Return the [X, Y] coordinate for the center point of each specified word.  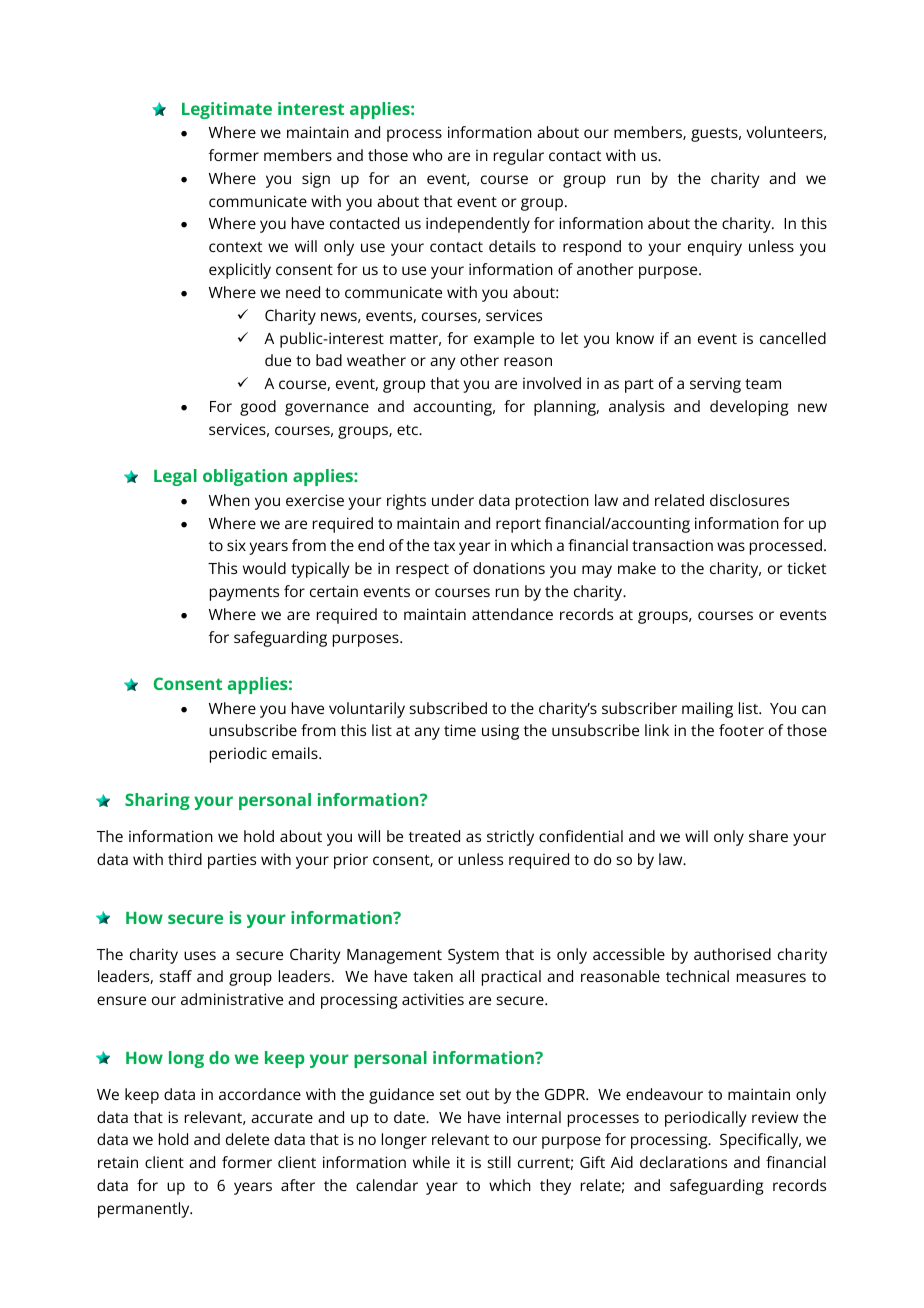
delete [247, 1139]
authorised [732, 954]
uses [200, 955]
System [473, 956]
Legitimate [227, 110]
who [427, 155]
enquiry [715, 248]
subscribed [448, 708]
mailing [707, 710]
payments [244, 594]
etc [409, 430]
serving [715, 385]
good [258, 408]
